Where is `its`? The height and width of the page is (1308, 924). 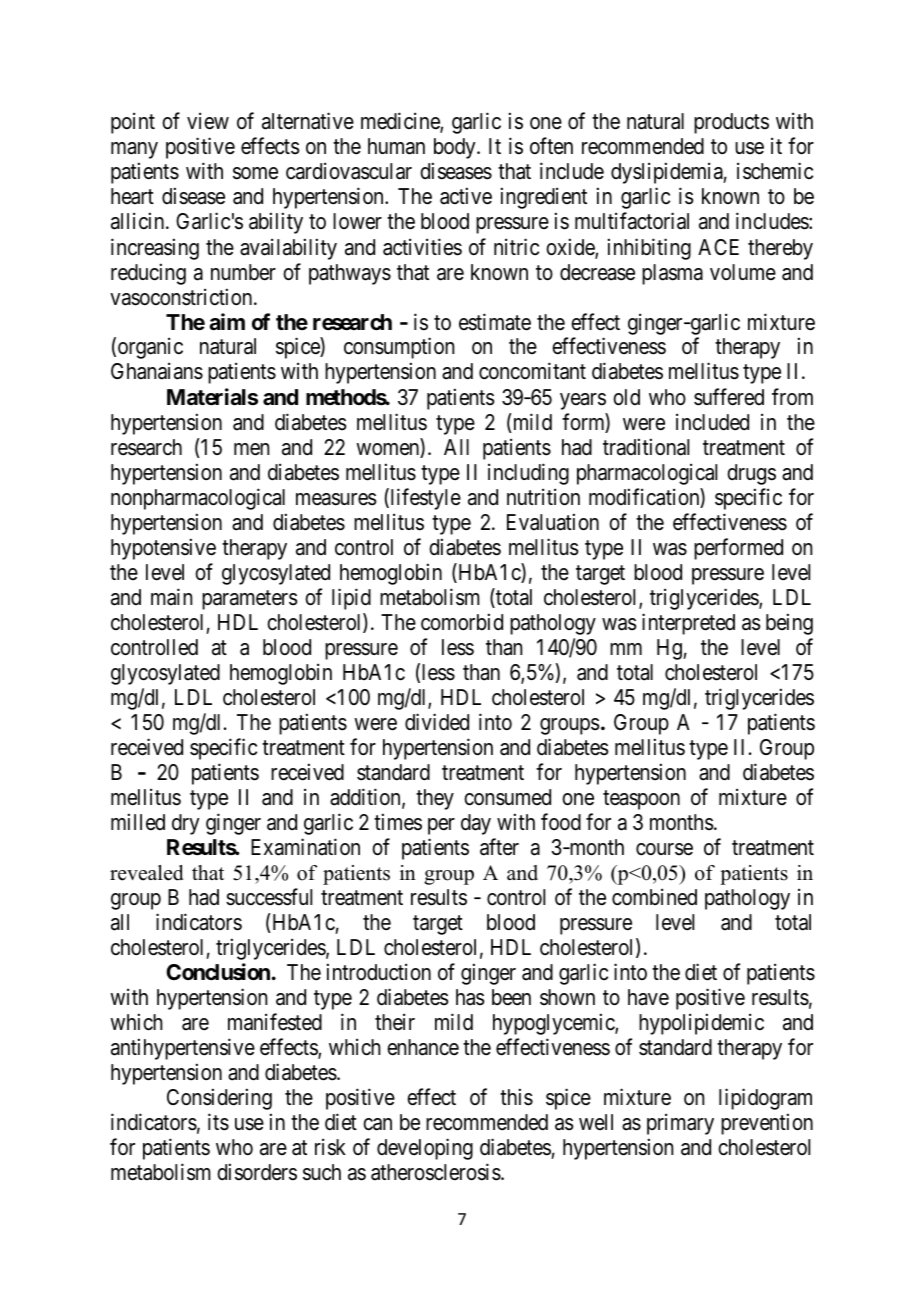
its is located at coordinates (218, 1122).
